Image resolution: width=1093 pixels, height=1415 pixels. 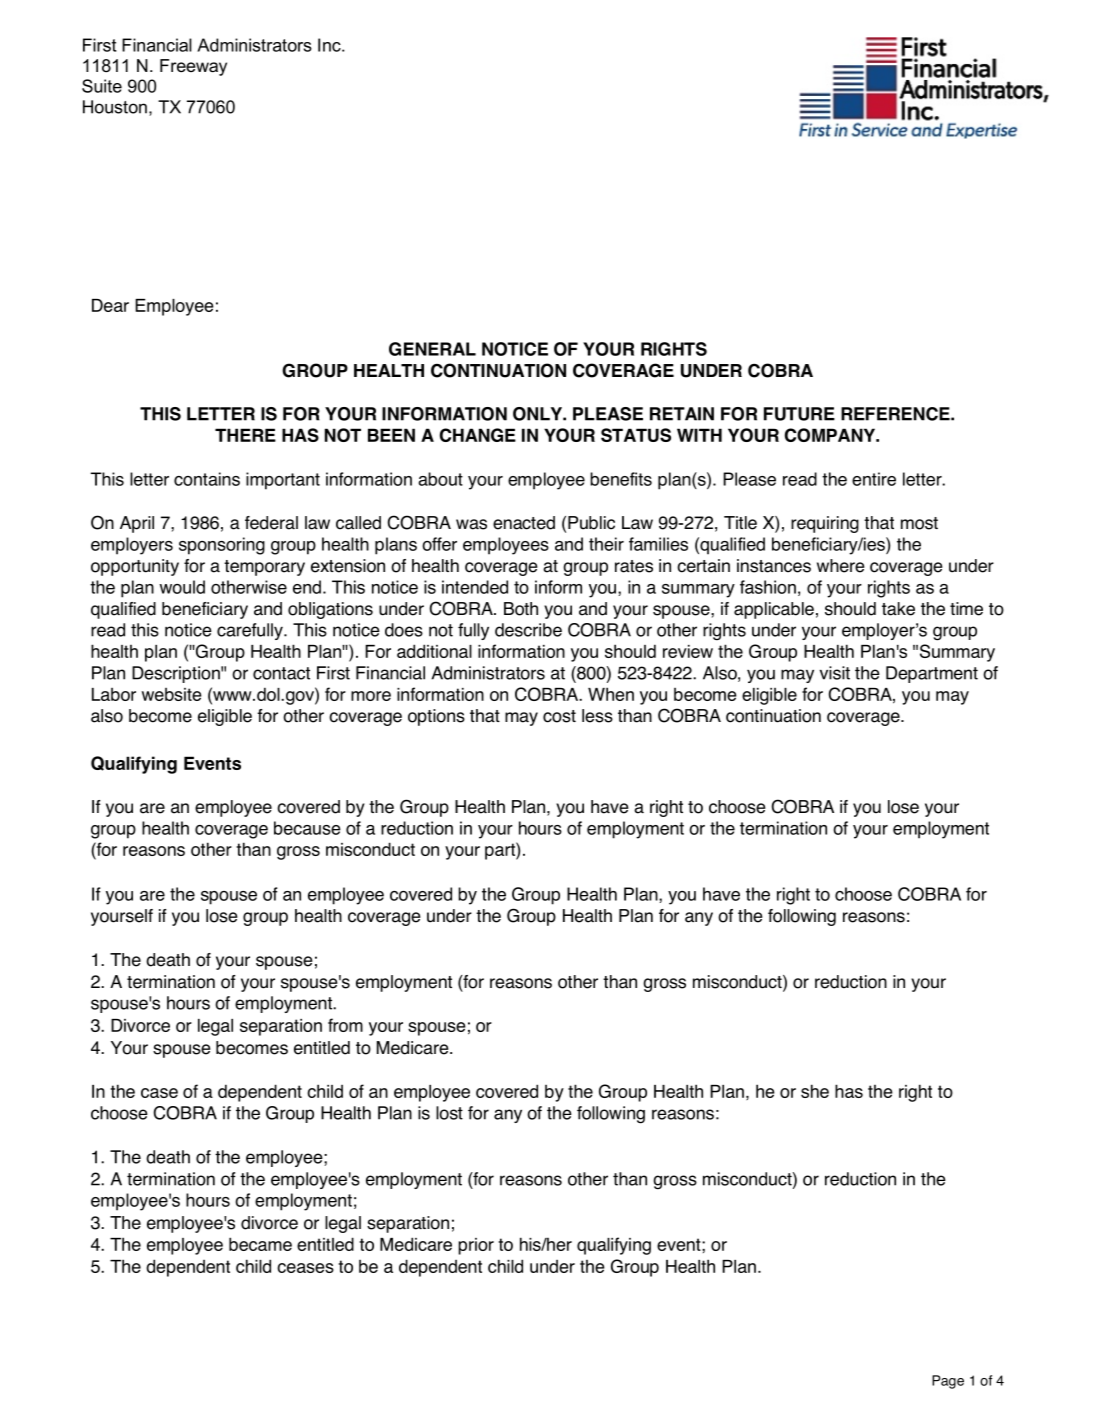 I want to click on entire, so click(x=874, y=479).
